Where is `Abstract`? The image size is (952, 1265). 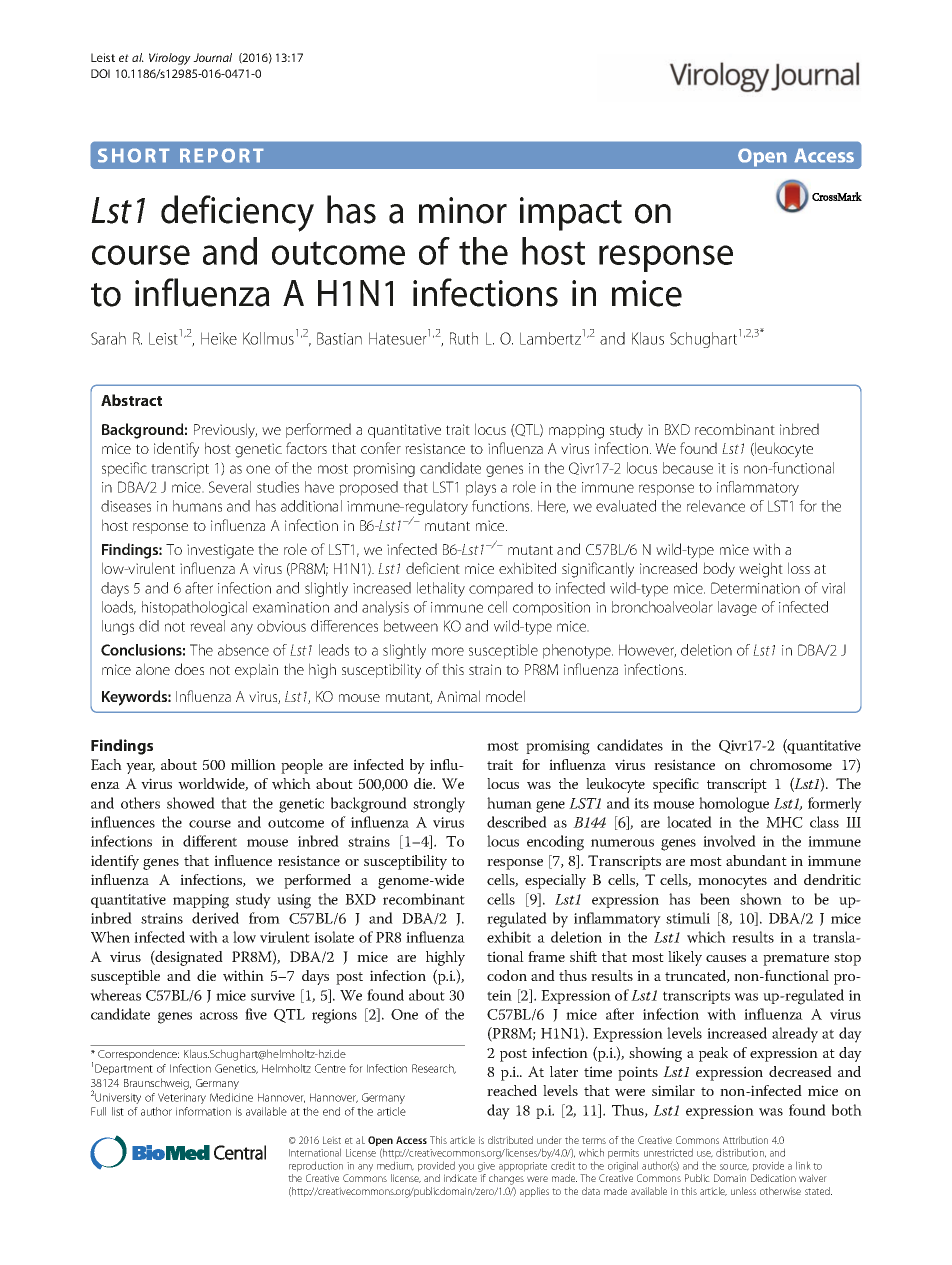
Abstract is located at coordinates (131, 400).
